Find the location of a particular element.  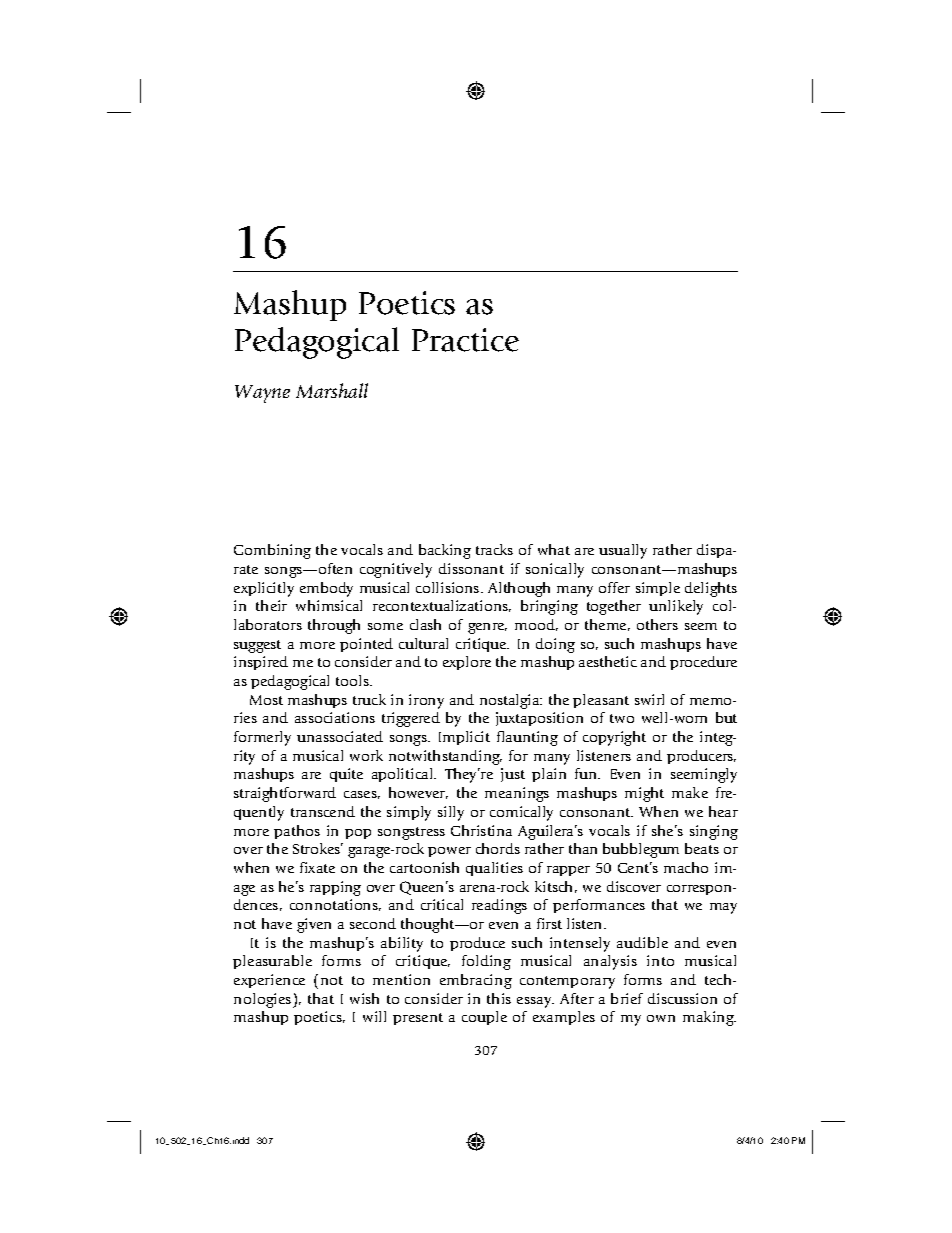

explore is located at coordinates (467, 663).
